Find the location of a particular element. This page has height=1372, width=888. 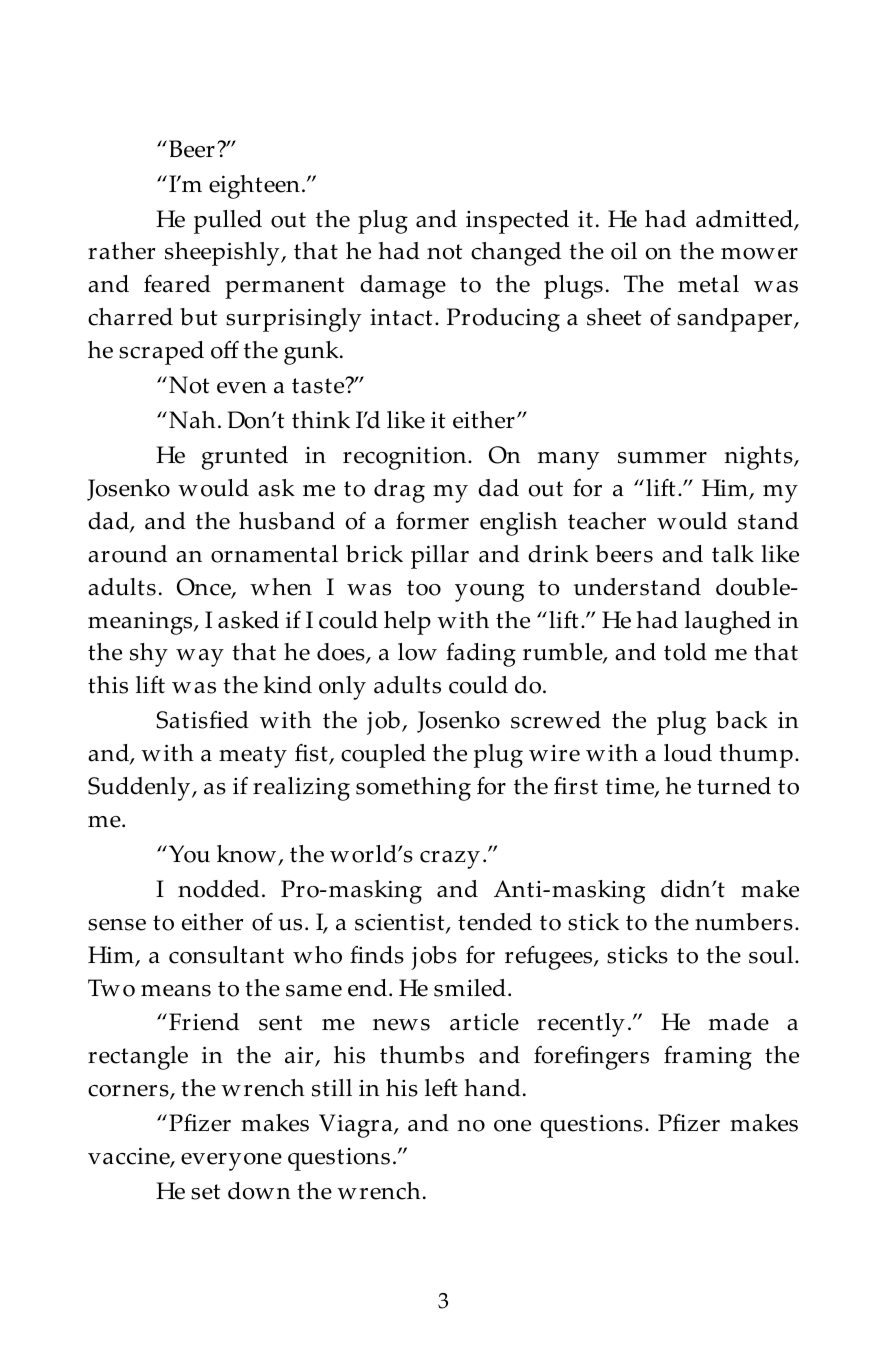

summer is located at coordinates (662, 458).
